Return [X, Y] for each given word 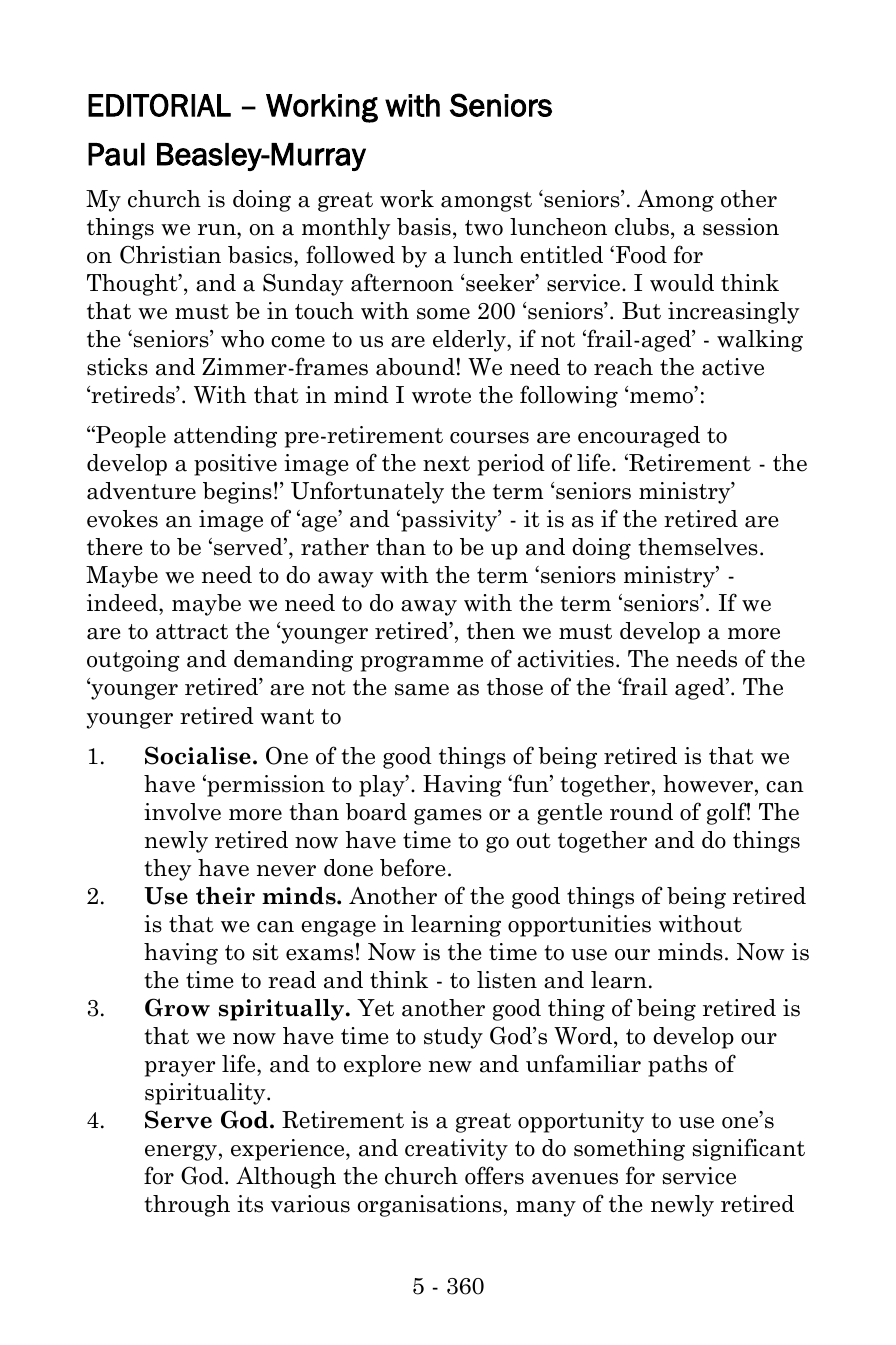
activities [565, 659]
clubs [642, 227]
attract [192, 632]
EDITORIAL [159, 105]
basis [424, 227]
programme [421, 664]
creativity [456, 1150]
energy [181, 1153]
